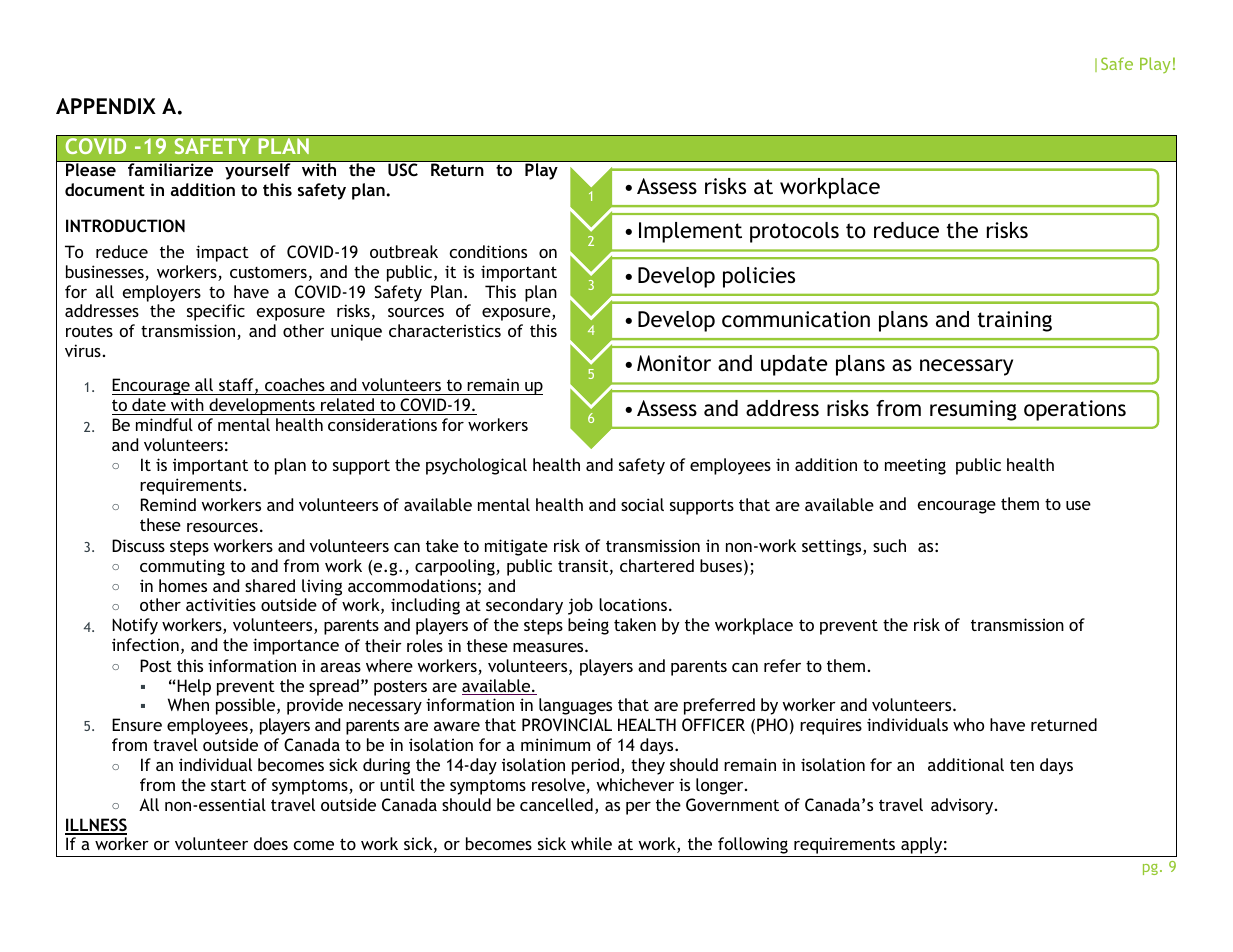 Image resolution: width=1233 pixels, height=952 pixels. Describe the element at coordinates (106, 106) in the document. I see `APPENDIX` at that location.
